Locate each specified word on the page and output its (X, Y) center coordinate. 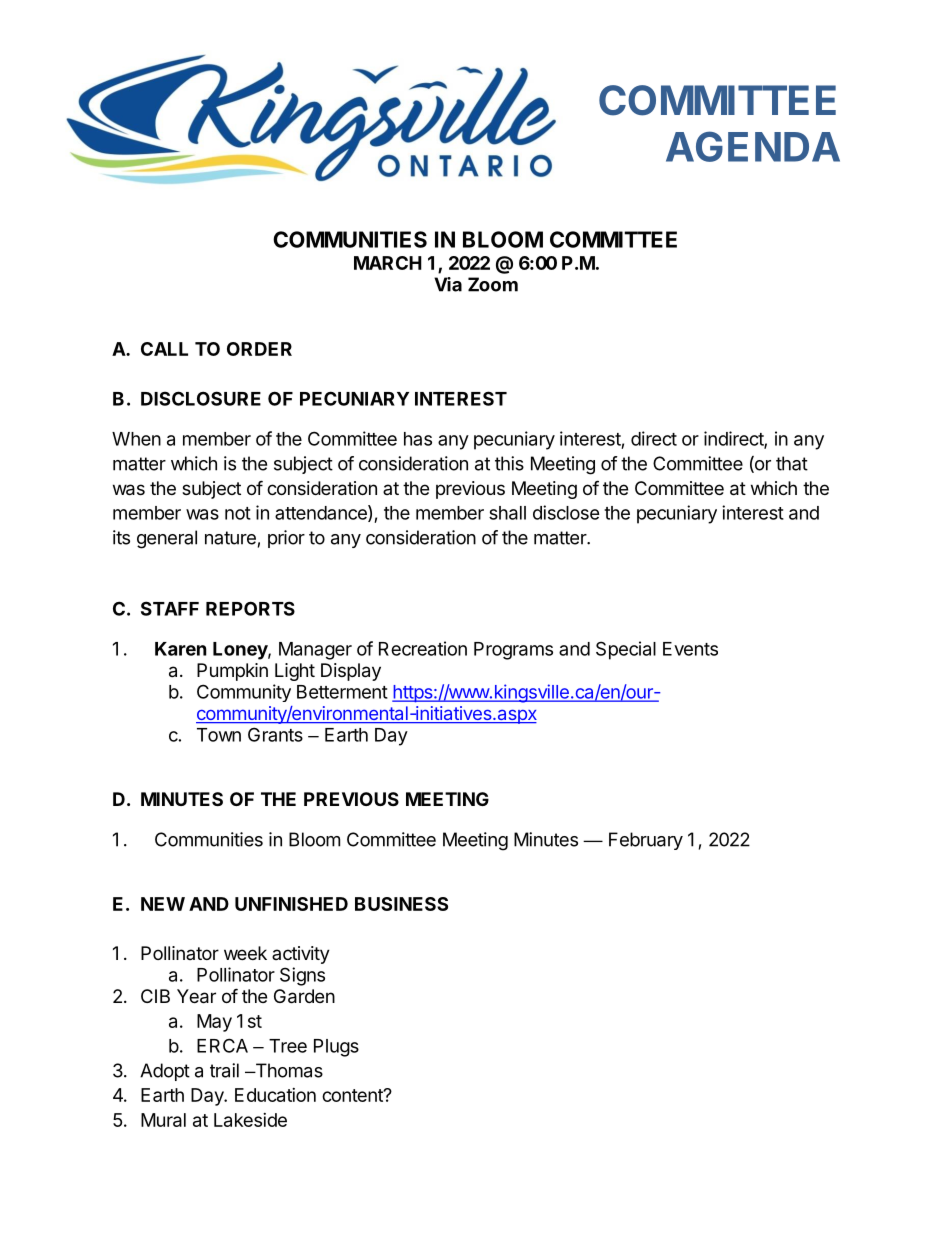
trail (224, 1070)
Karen (181, 649)
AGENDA (753, 146)
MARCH (388, 263)
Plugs (336, 1048)
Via (448, 284)
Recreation (423, 648)
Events (690, 649)
